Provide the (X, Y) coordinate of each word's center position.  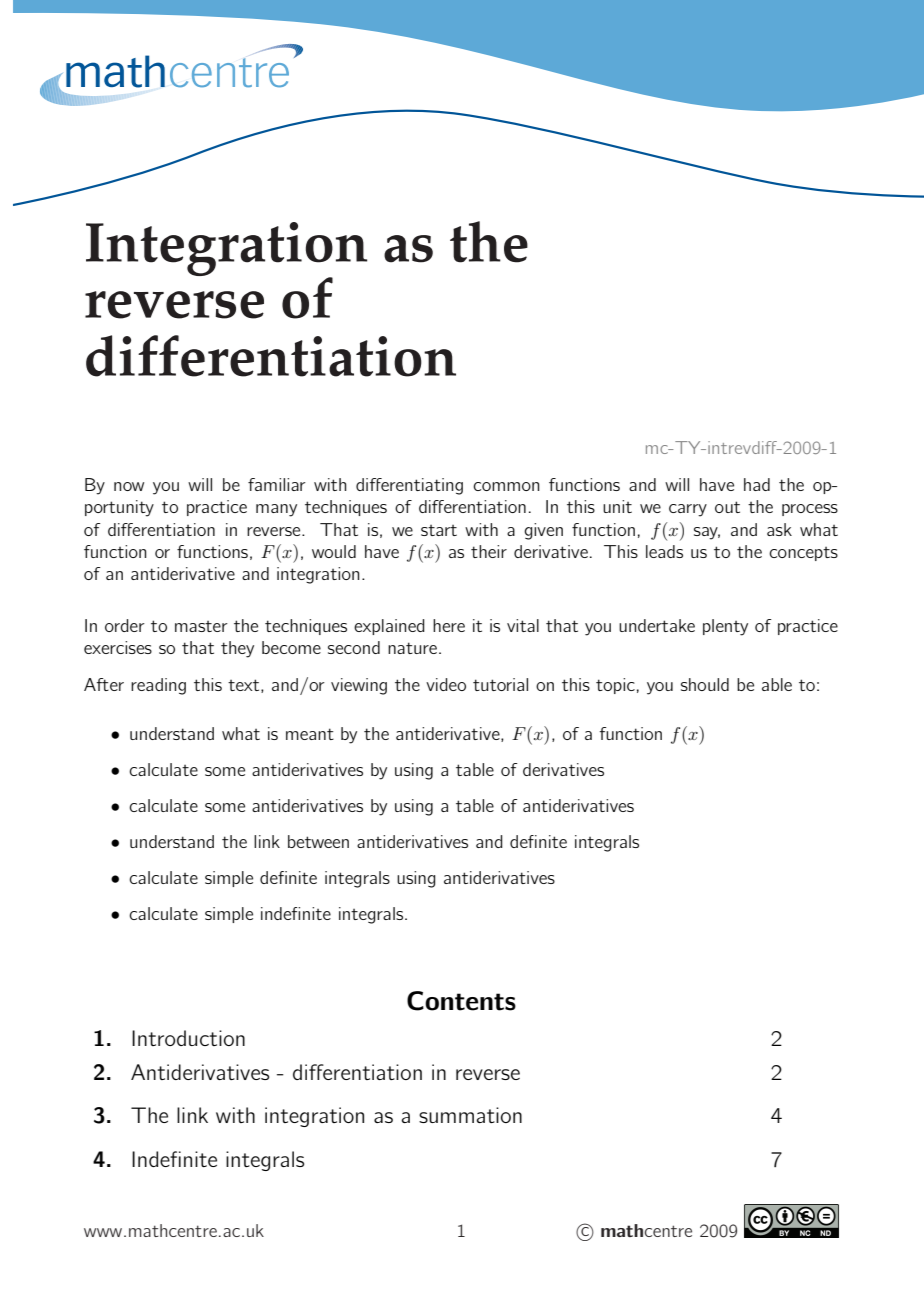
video (446, 684)
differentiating (409, 486)
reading (158, 686)
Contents (461, 1001)
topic (615, 686)
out (727, 507)
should (705, 684)
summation (470, 1115)
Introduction (188, 1038)
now (129, 486)
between (318, 841)
